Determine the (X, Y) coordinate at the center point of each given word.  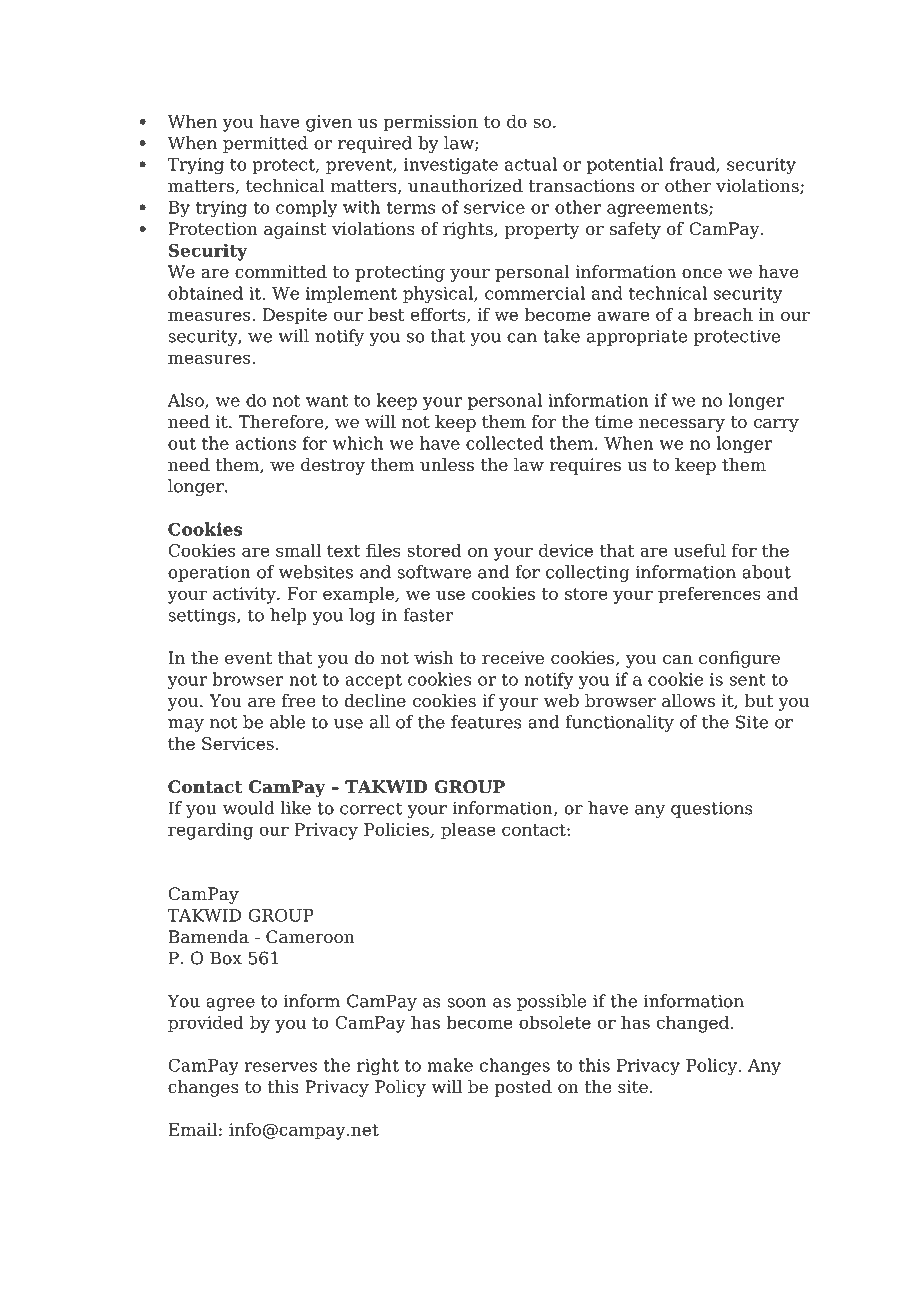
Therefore (282, 422)
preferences (709, 595)
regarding (210, 831)
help (288, 616)
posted (523, 1088)
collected (505, 443)
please (468, 831)
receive (513, 658)
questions (712, 809)
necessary (682, 425)
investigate (451, 166)
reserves (280, 1067)
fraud (693, 165)
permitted (265, 144)
